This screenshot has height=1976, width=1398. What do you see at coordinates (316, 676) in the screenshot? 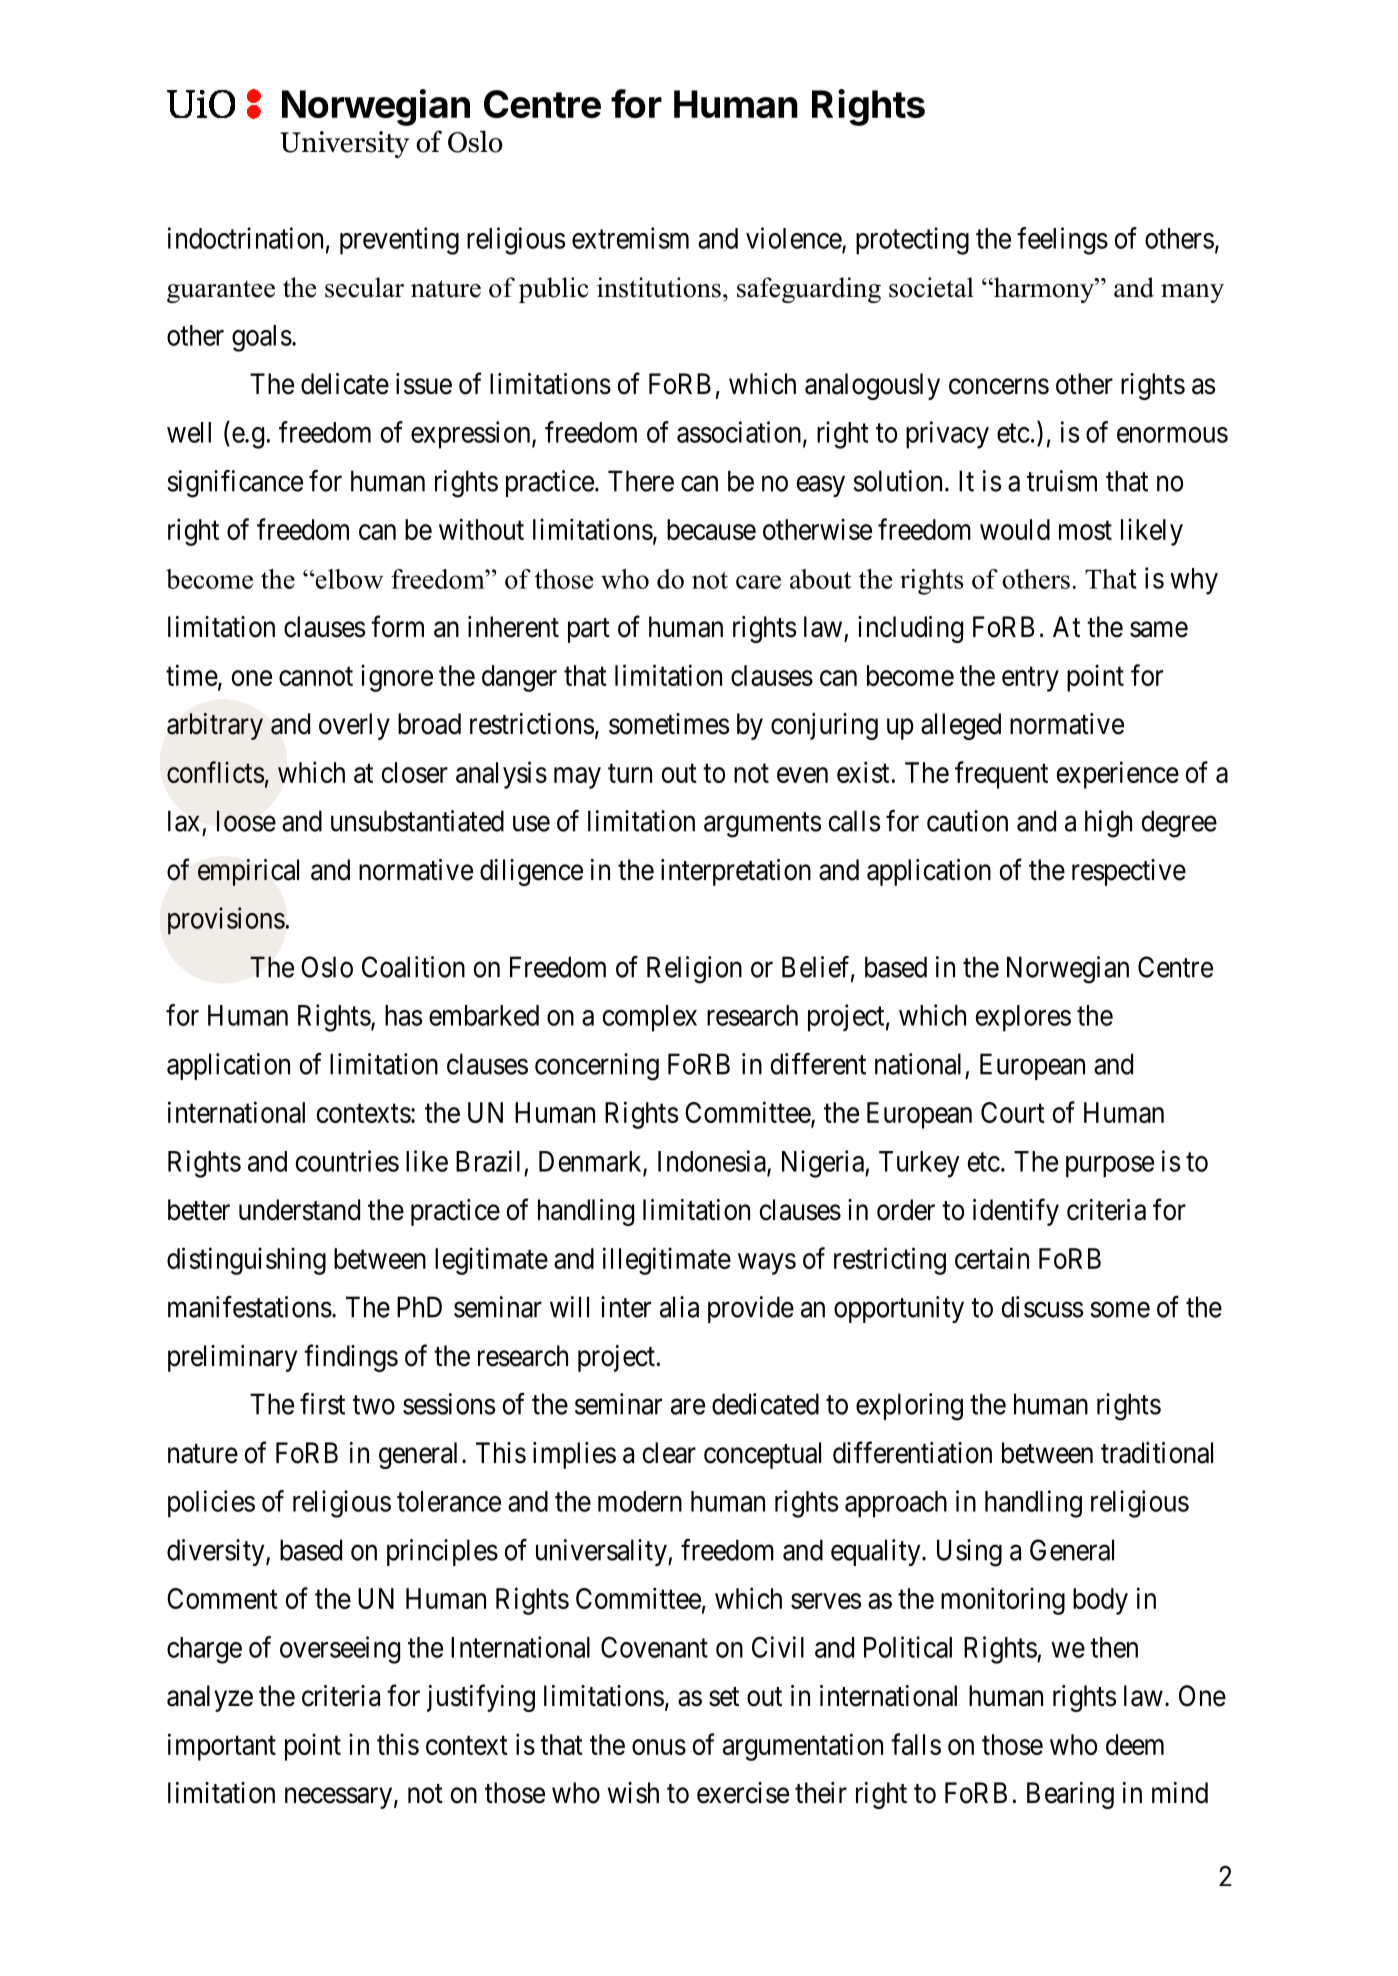
I see `cannot` at bounding box center [316, 676].
